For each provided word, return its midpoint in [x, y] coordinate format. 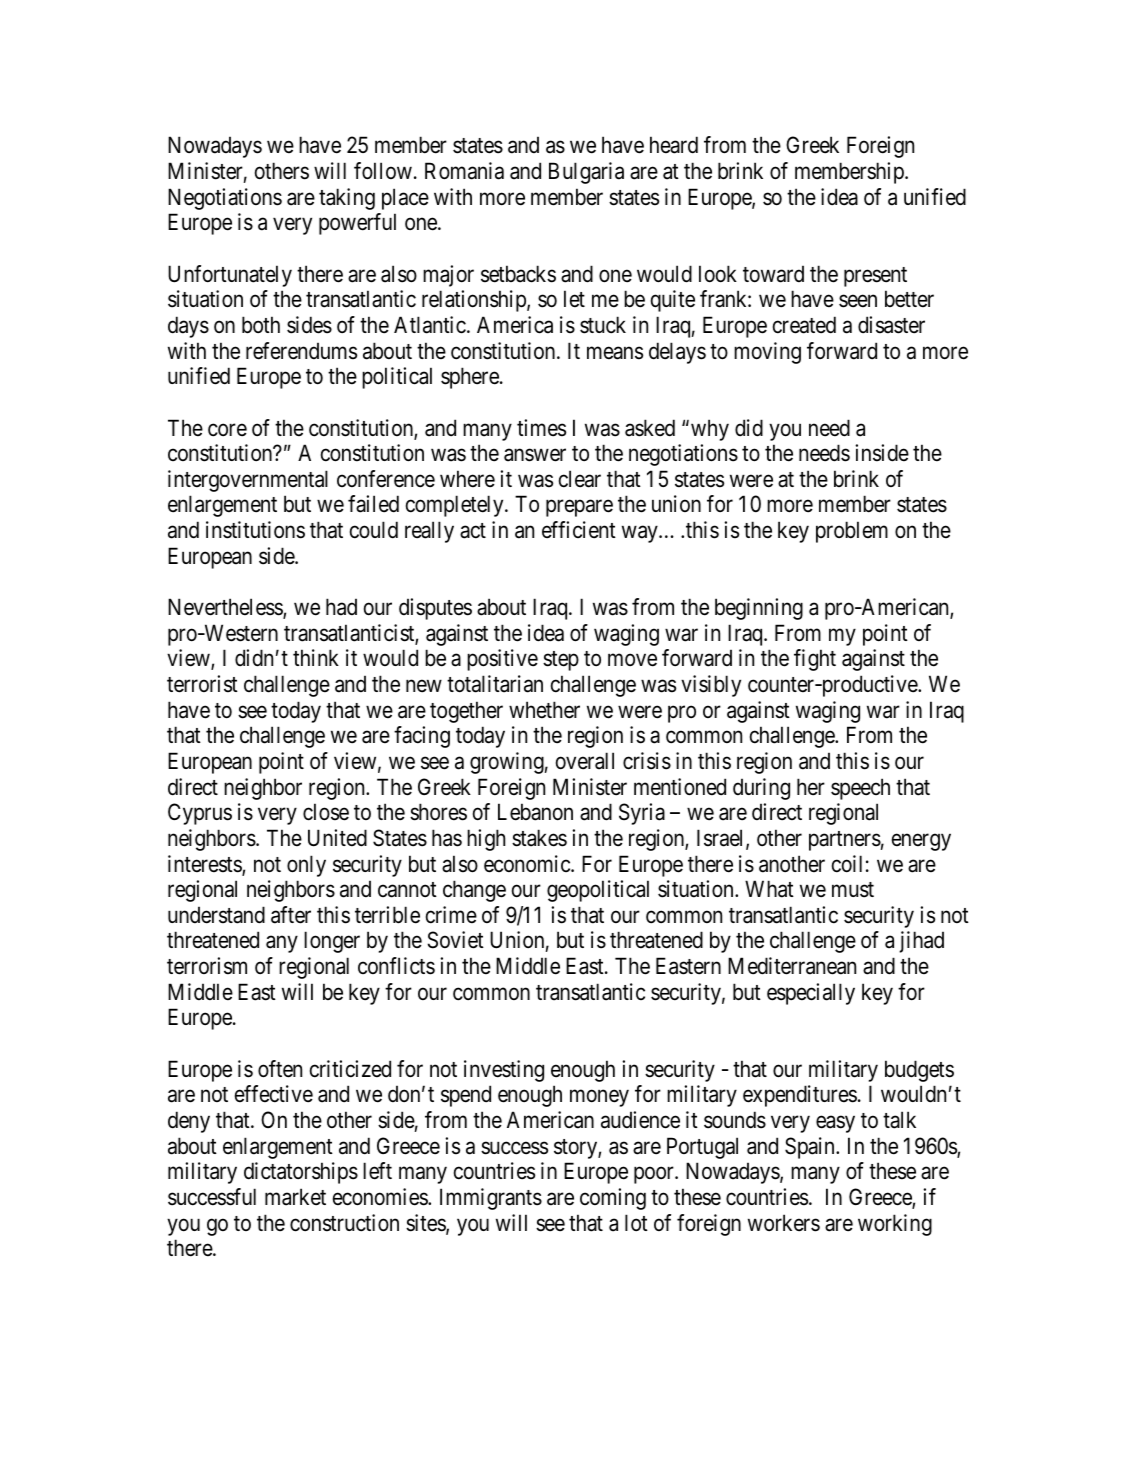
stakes [539, 838]
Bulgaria [586, 173]
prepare [579, 508]
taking [347, 199]
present [875, 277]
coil [847, 864]
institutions [255, 530]
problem [852, 532]
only [306, 866]
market [295, 1197]
